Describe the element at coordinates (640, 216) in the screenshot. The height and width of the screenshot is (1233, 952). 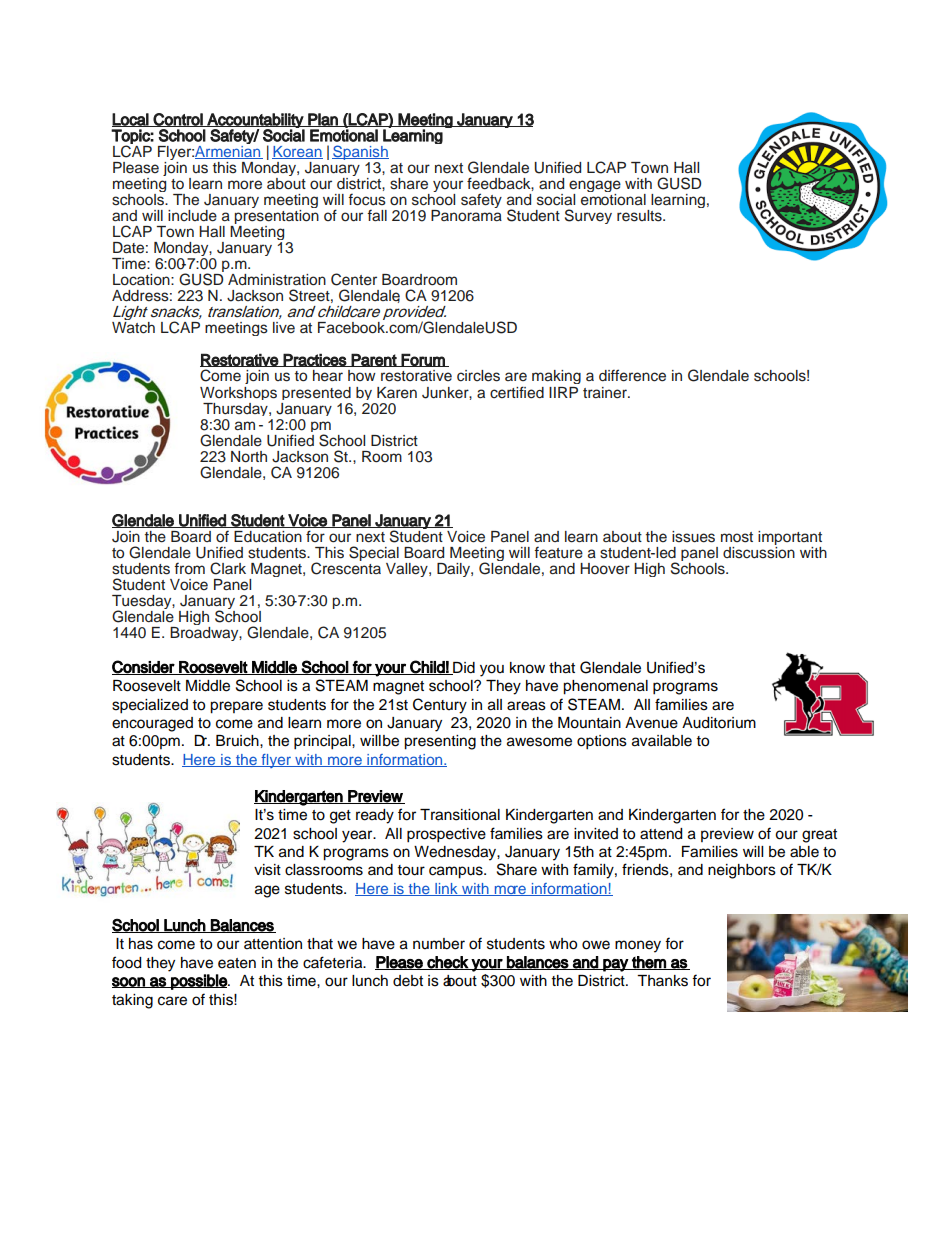
I see `results` at that location.
